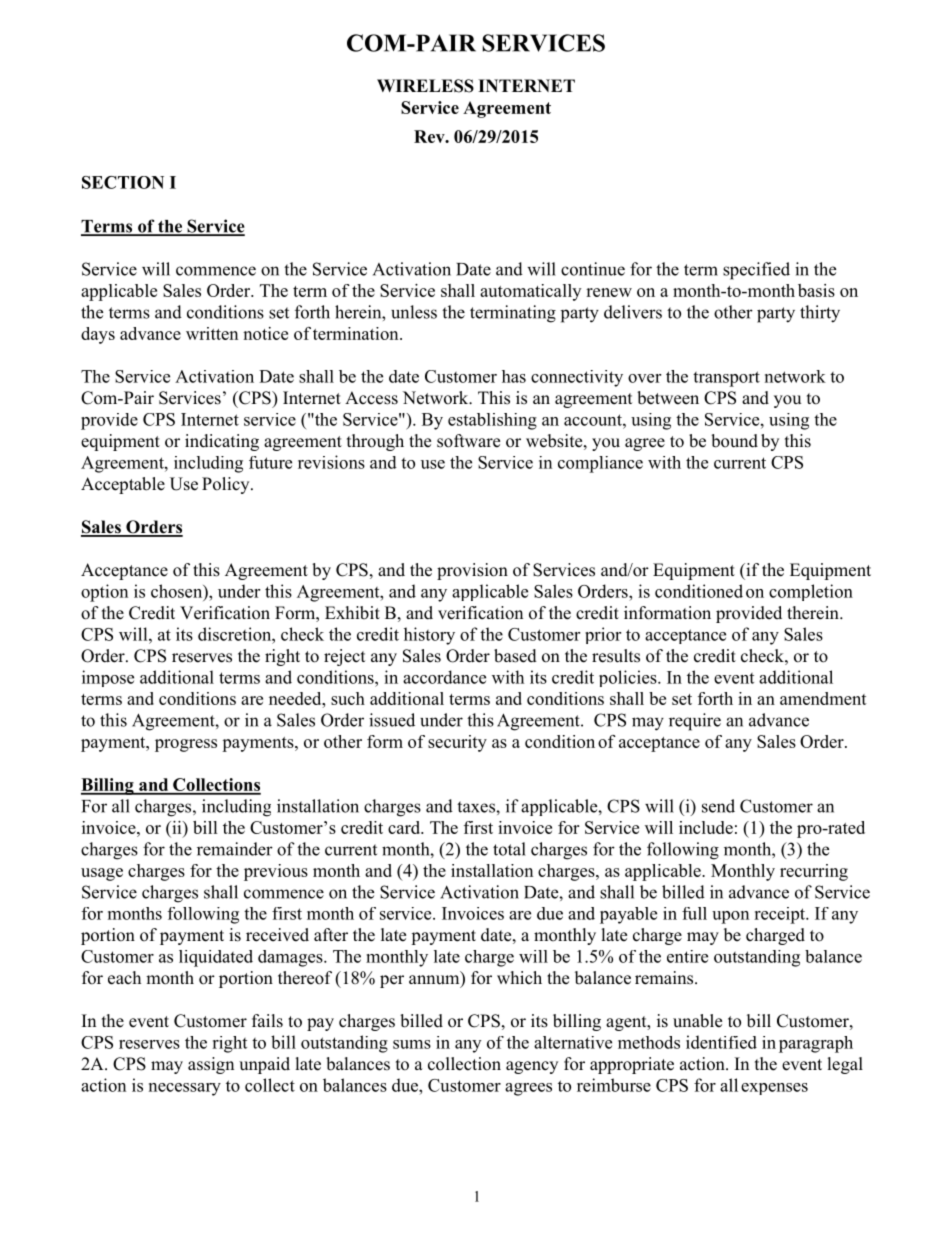 The image size is (952, 1233). What do you see at coordinates (756, 271) in the page?
I see `specified` at bounding box center [756, 271].
